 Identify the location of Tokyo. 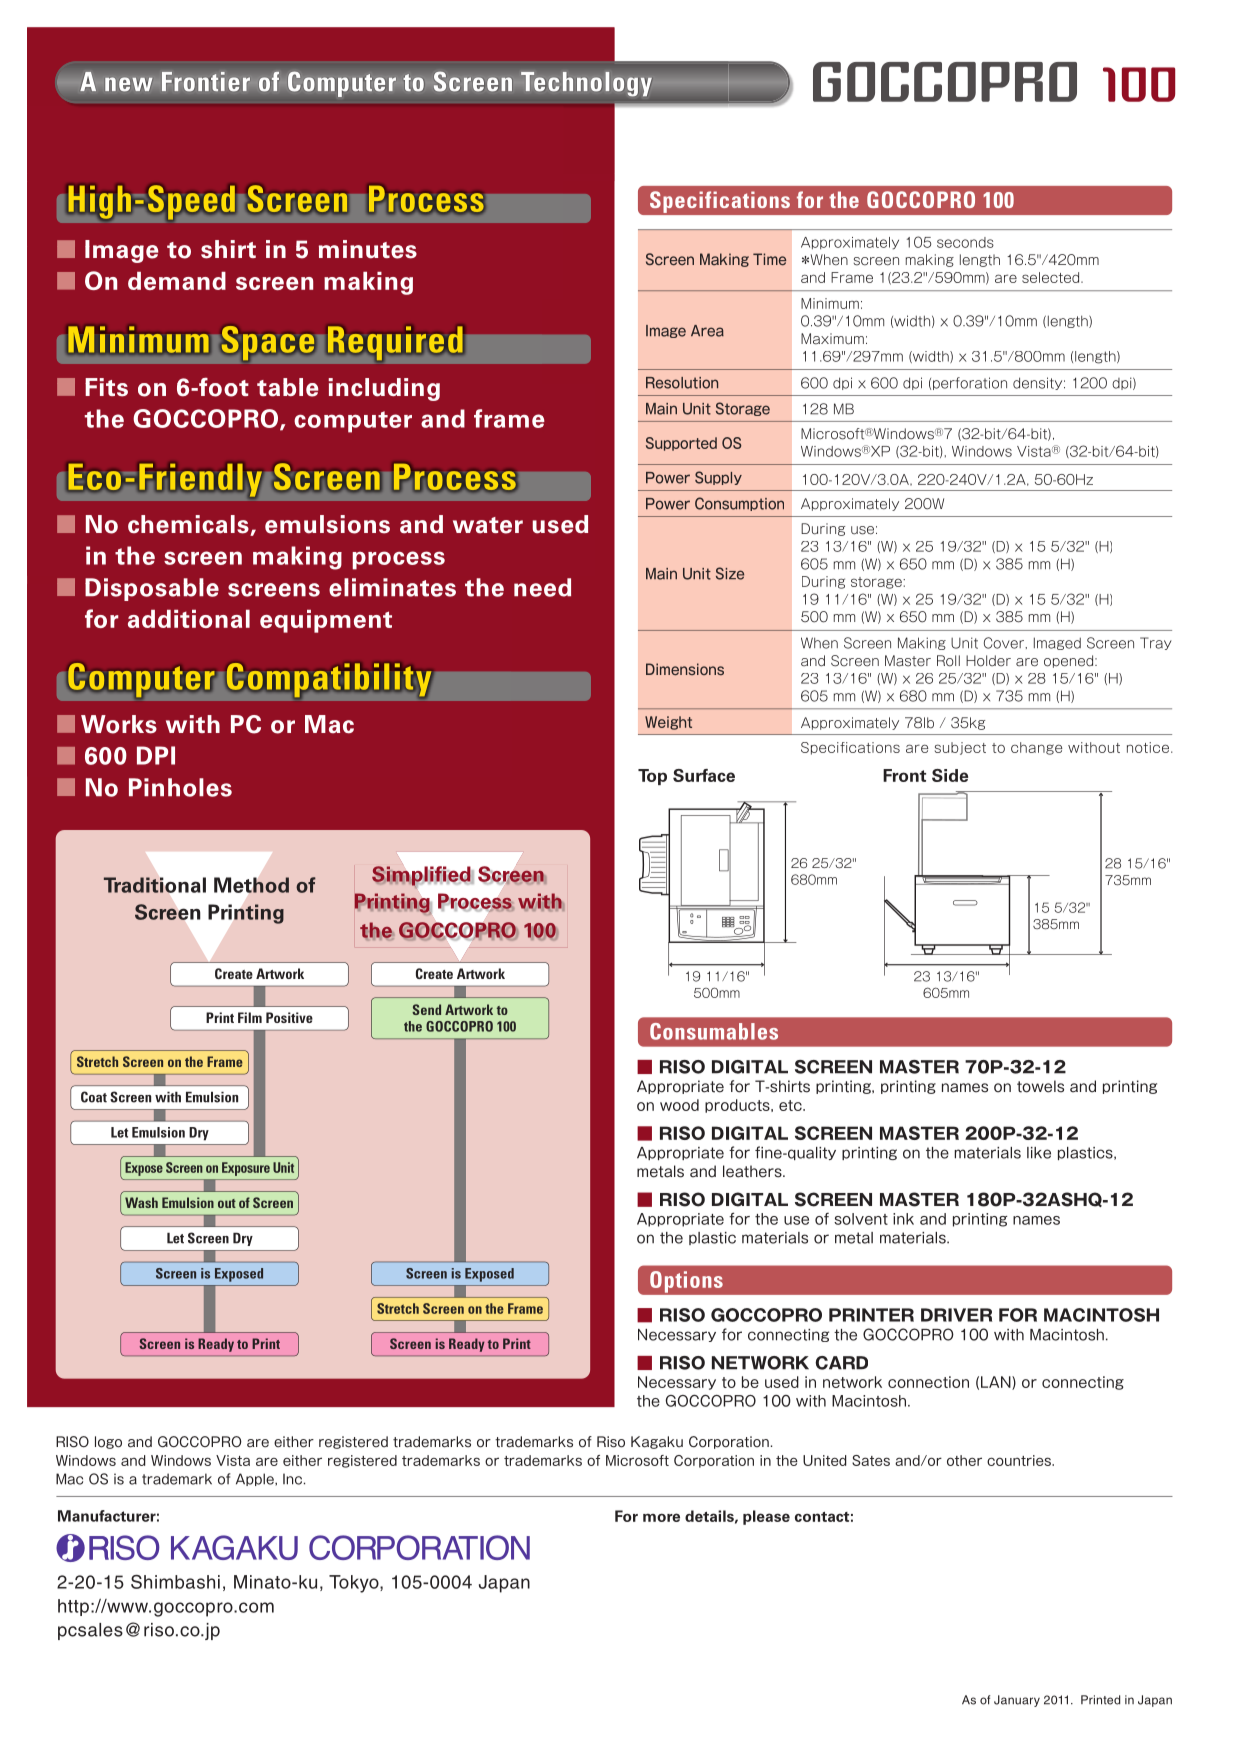
(355, 1584).
